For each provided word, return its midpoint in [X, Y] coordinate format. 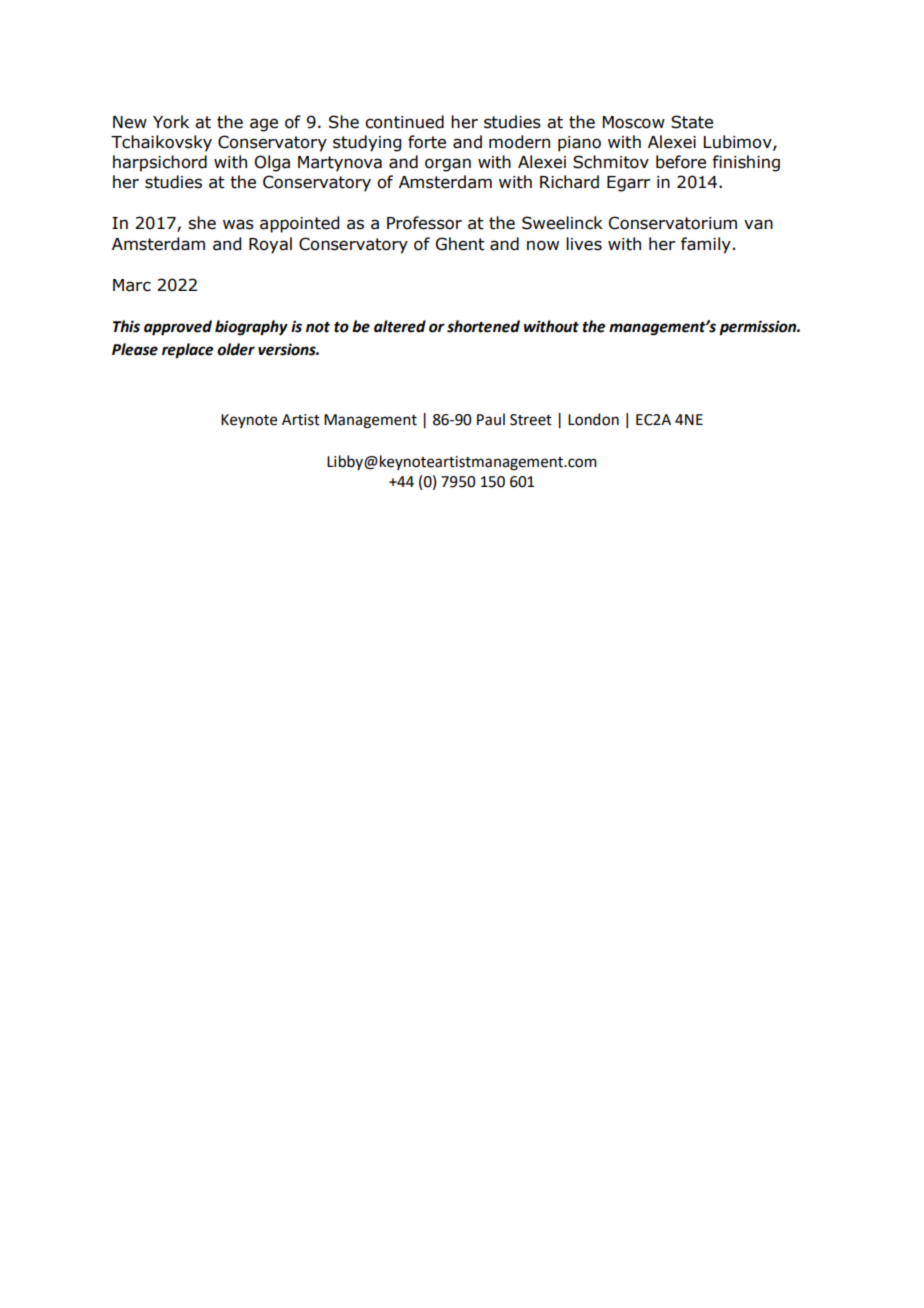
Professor [424, 223]
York [171, 122]
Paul [491, 419]
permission [759, 328]
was [238, 224]
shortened [483, 326]
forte [427, 142]
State [692, 122]
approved [178, 328]
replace [187, 351]
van [758, 224]
